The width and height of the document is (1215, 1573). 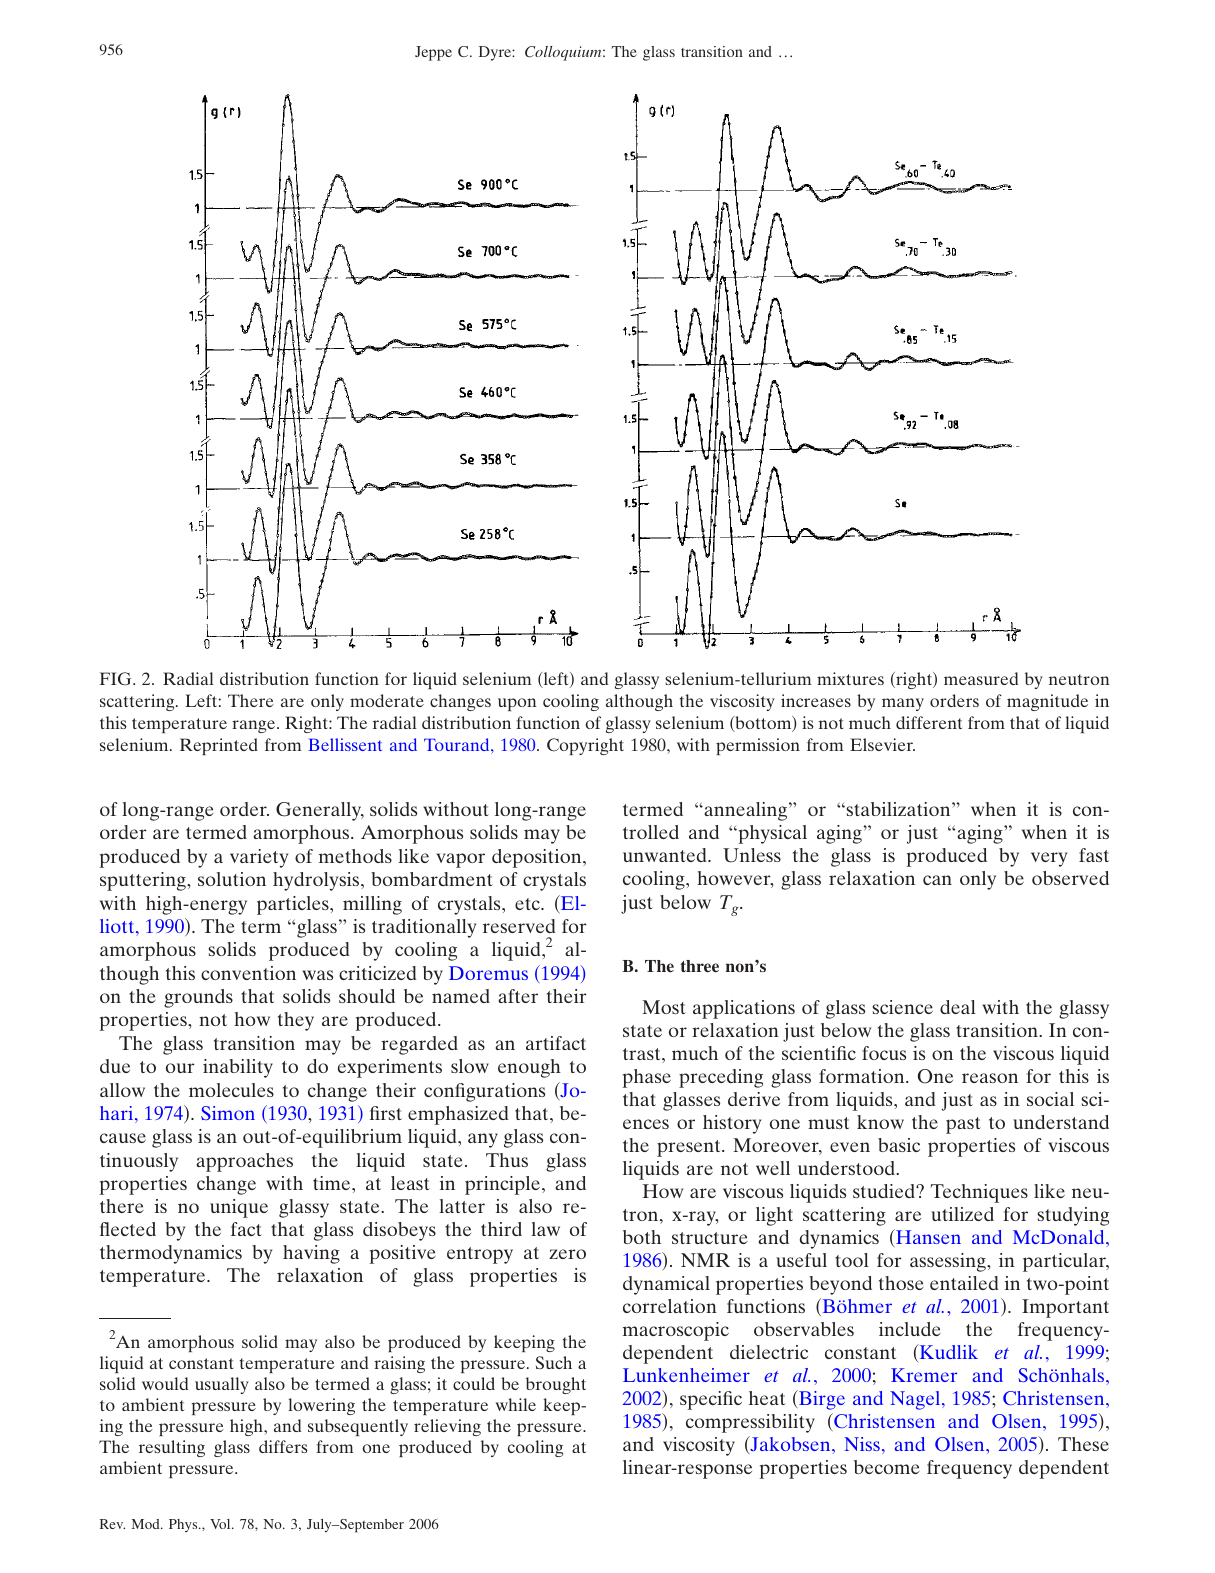 I want to click on principle, so click(x=504, y=1185).
